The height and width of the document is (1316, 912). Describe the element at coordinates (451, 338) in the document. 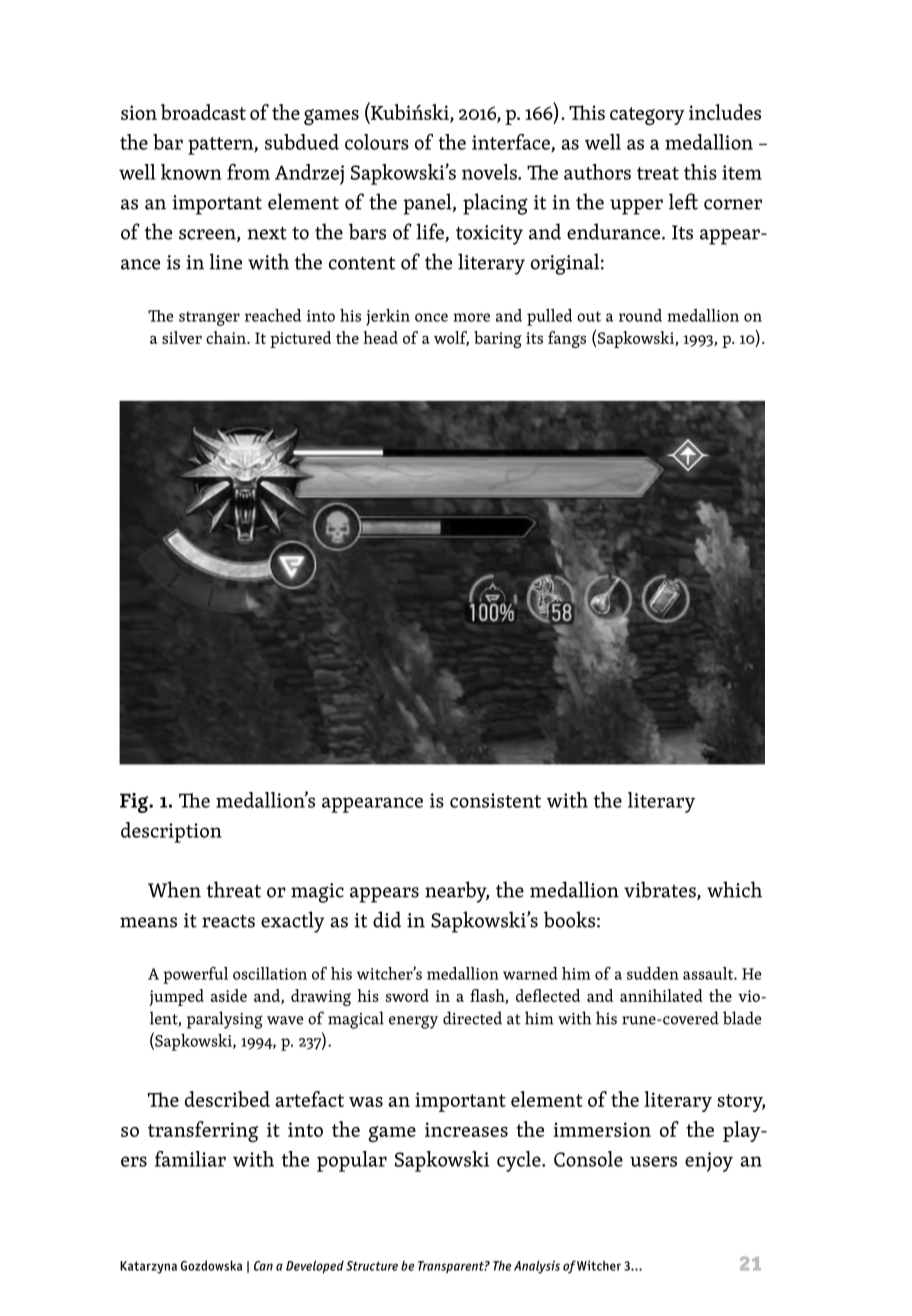

I see `wolf` at that location.
